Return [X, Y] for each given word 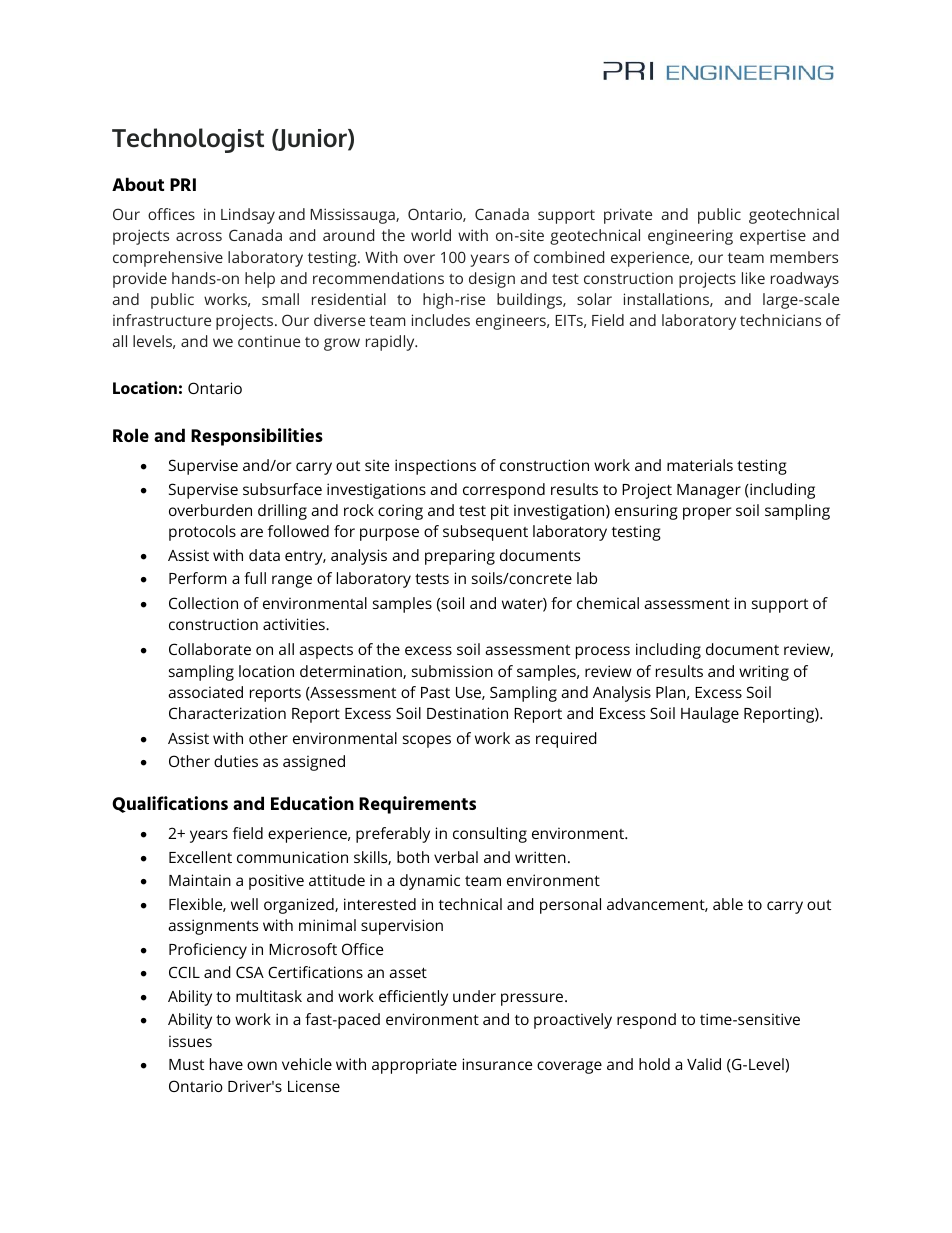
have [226, 1064]
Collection [203, 603]
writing [764, 673]
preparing [460, 557]
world [431, 235]
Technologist [188, 140]
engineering [690, 237]
